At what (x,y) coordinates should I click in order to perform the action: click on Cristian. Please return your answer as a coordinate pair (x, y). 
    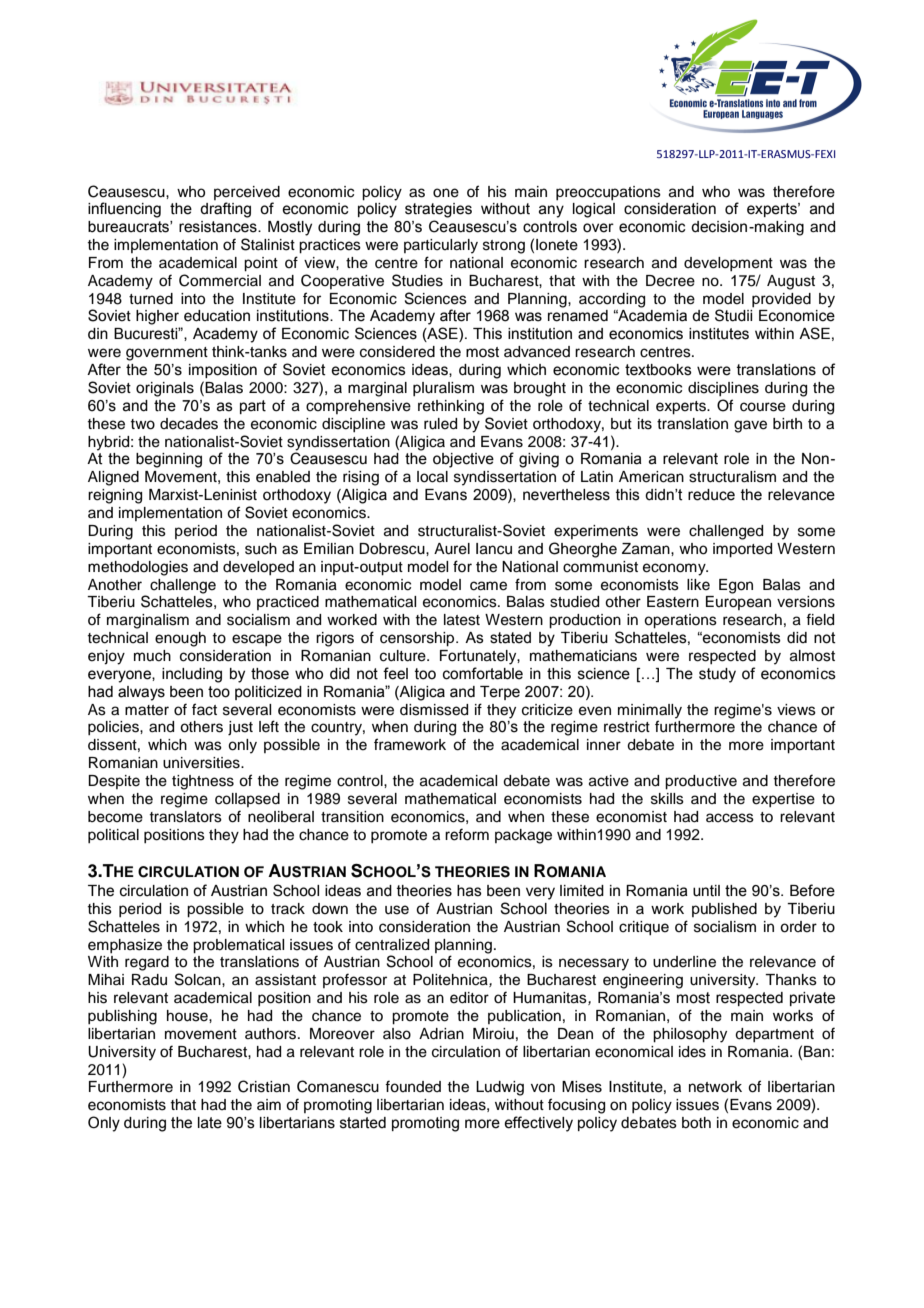
    Looking at the image, I should click on (264, 1086).
